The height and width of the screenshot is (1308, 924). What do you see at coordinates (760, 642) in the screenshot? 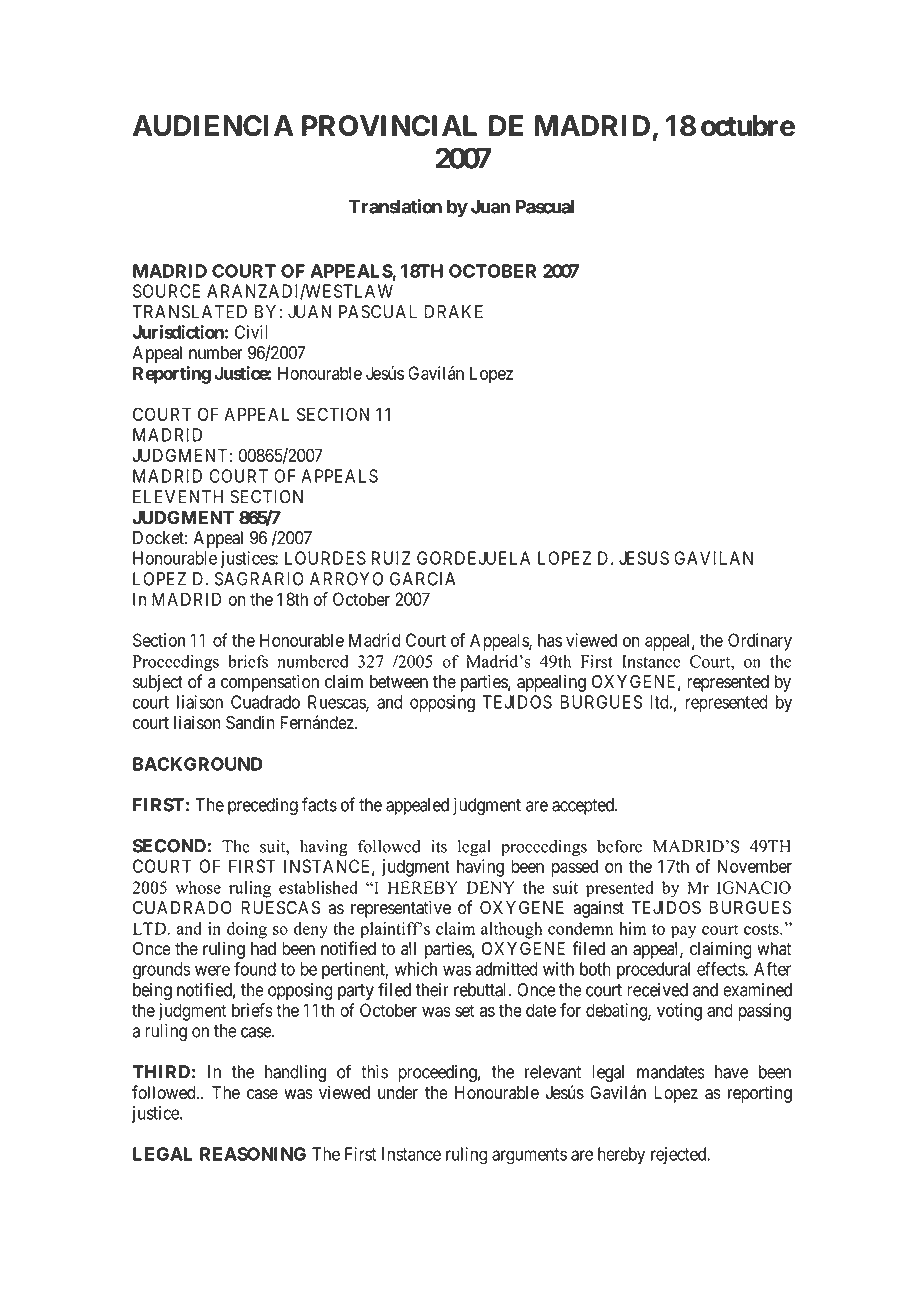
I see `Ordinary` at bounding box center [760, 642].
